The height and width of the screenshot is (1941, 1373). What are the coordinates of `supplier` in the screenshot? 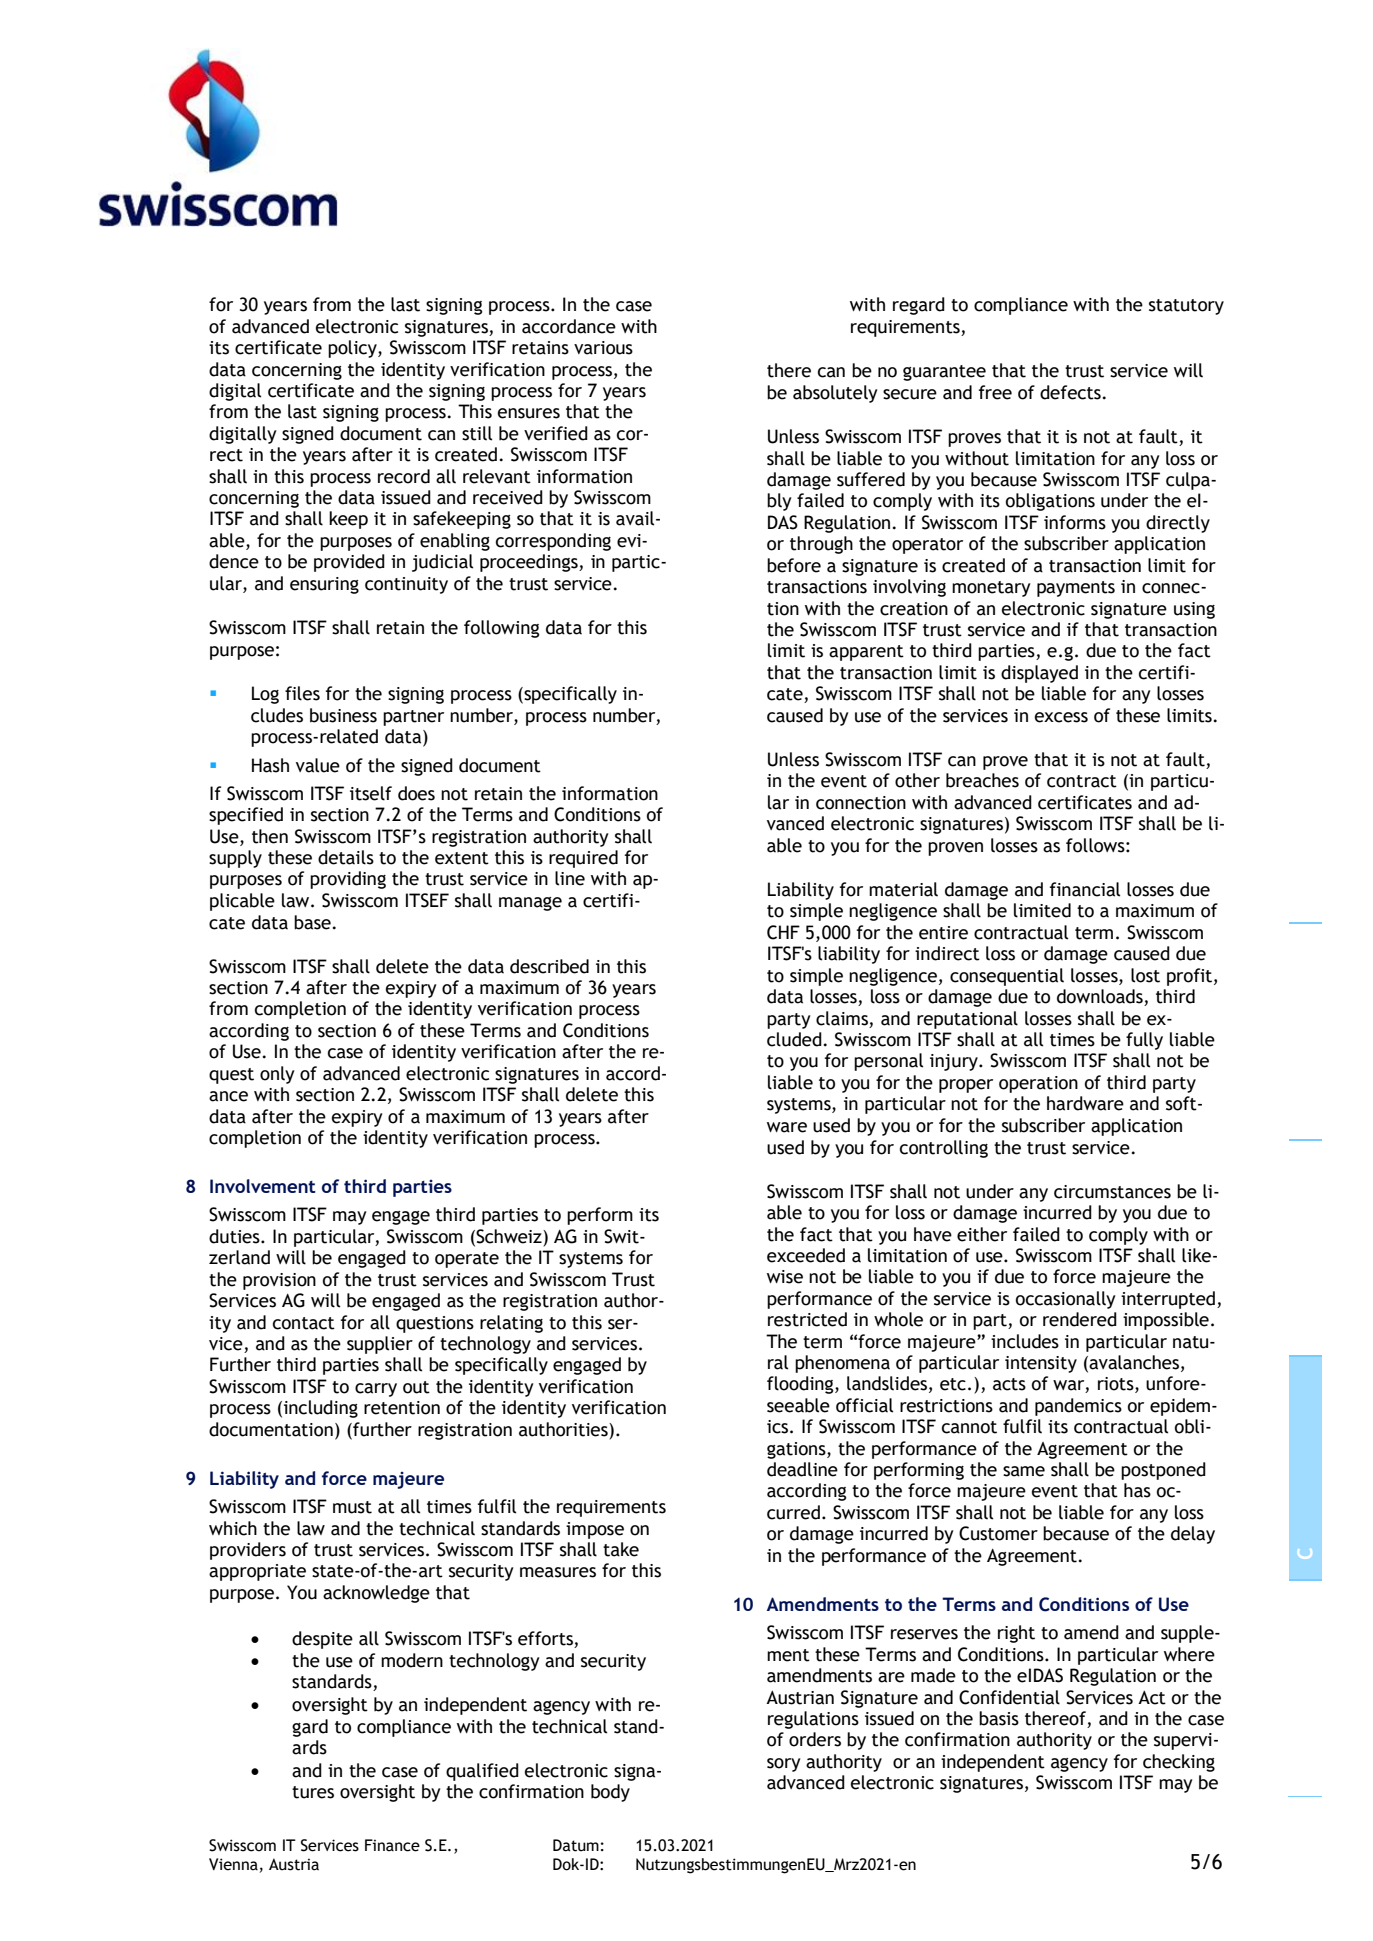 It's located at (380, 1345).
